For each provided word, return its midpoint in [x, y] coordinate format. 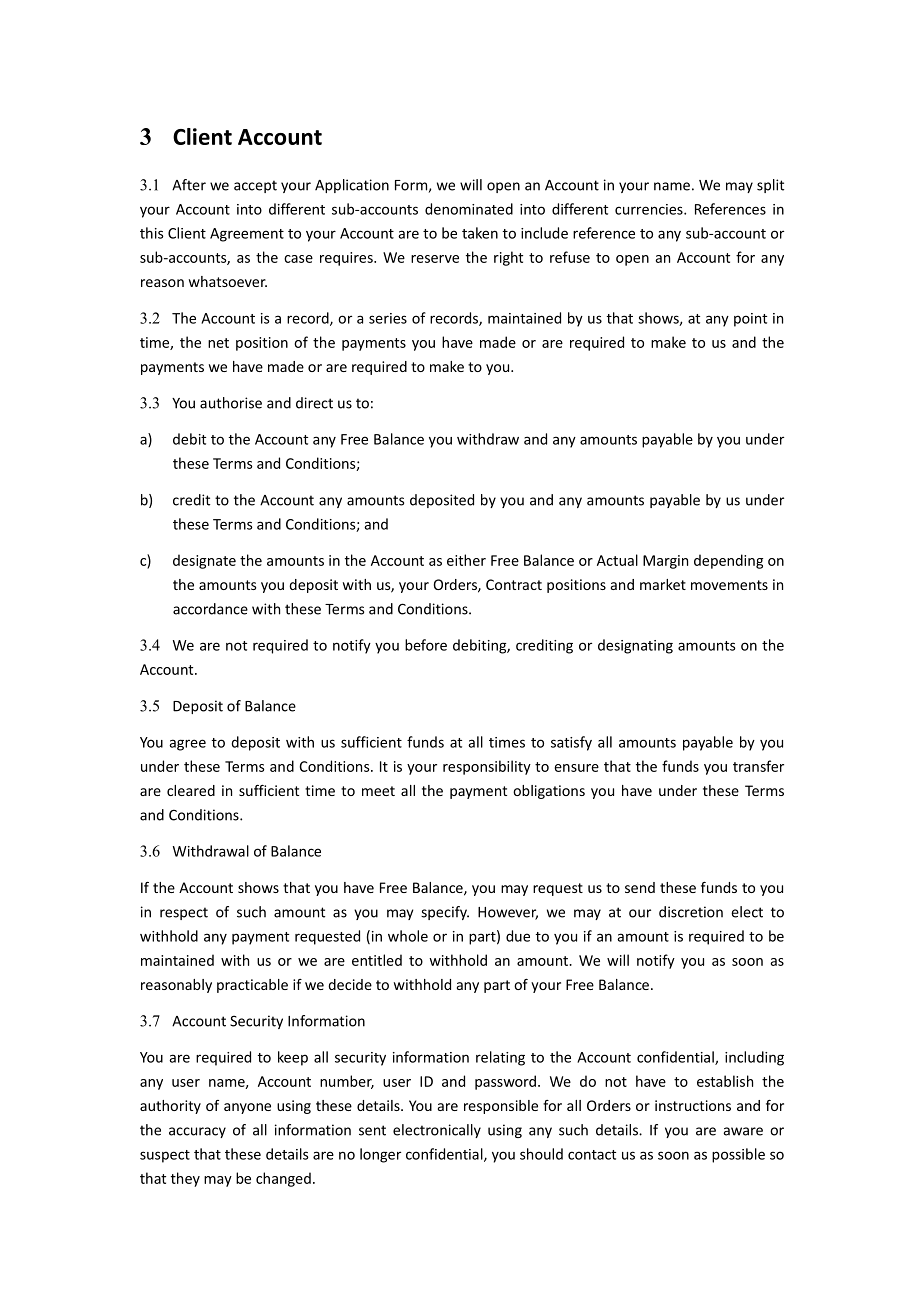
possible [738, 1155]
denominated [469, 209]
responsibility [487, 767]
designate [204, 561]
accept [255, 186]
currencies [650, 209]
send [640, 887]
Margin [665, 562]
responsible [501, 1107]
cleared [191, 790]
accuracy [197, 1132]
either [466, 560]
